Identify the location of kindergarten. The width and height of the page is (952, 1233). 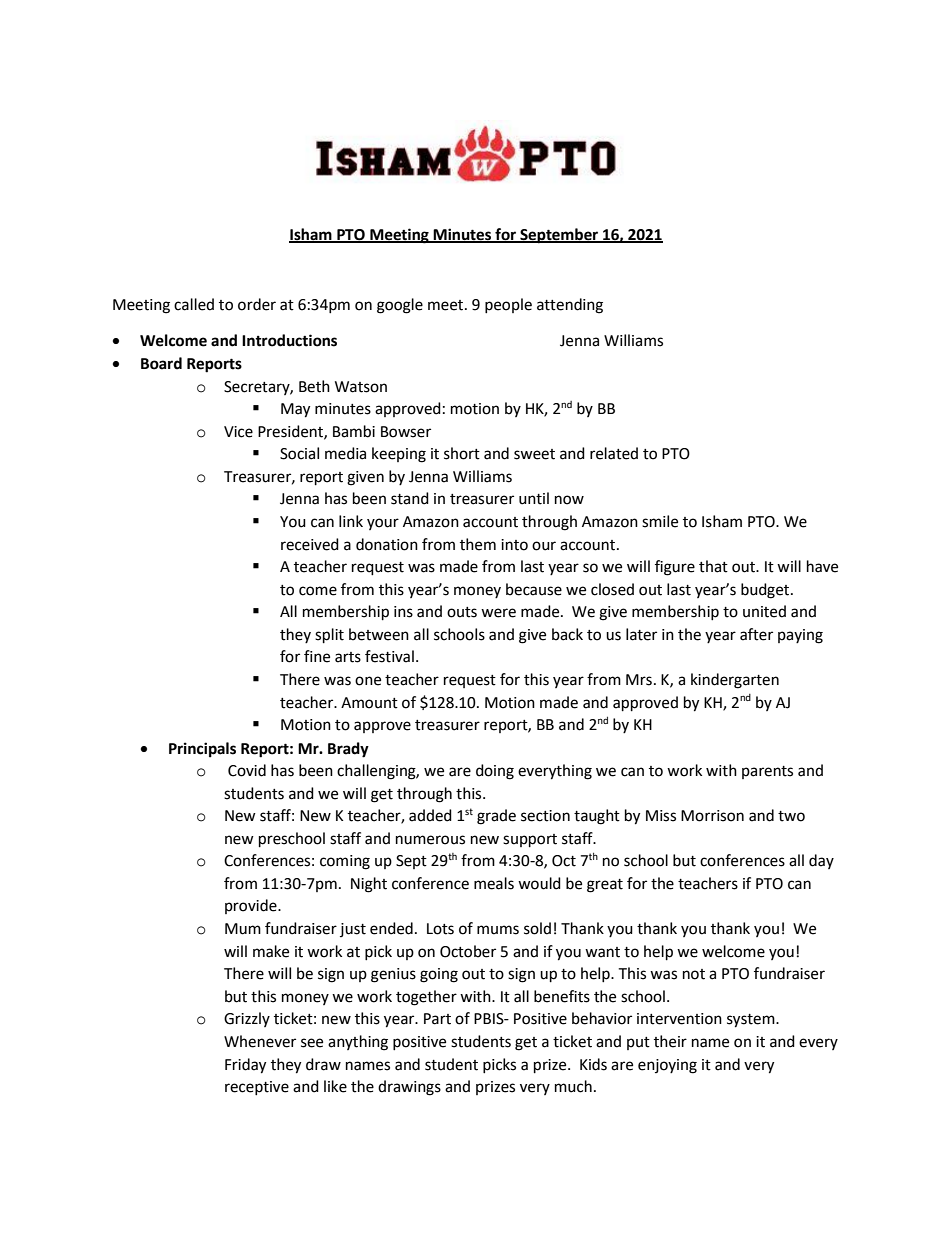
(735, 681).
